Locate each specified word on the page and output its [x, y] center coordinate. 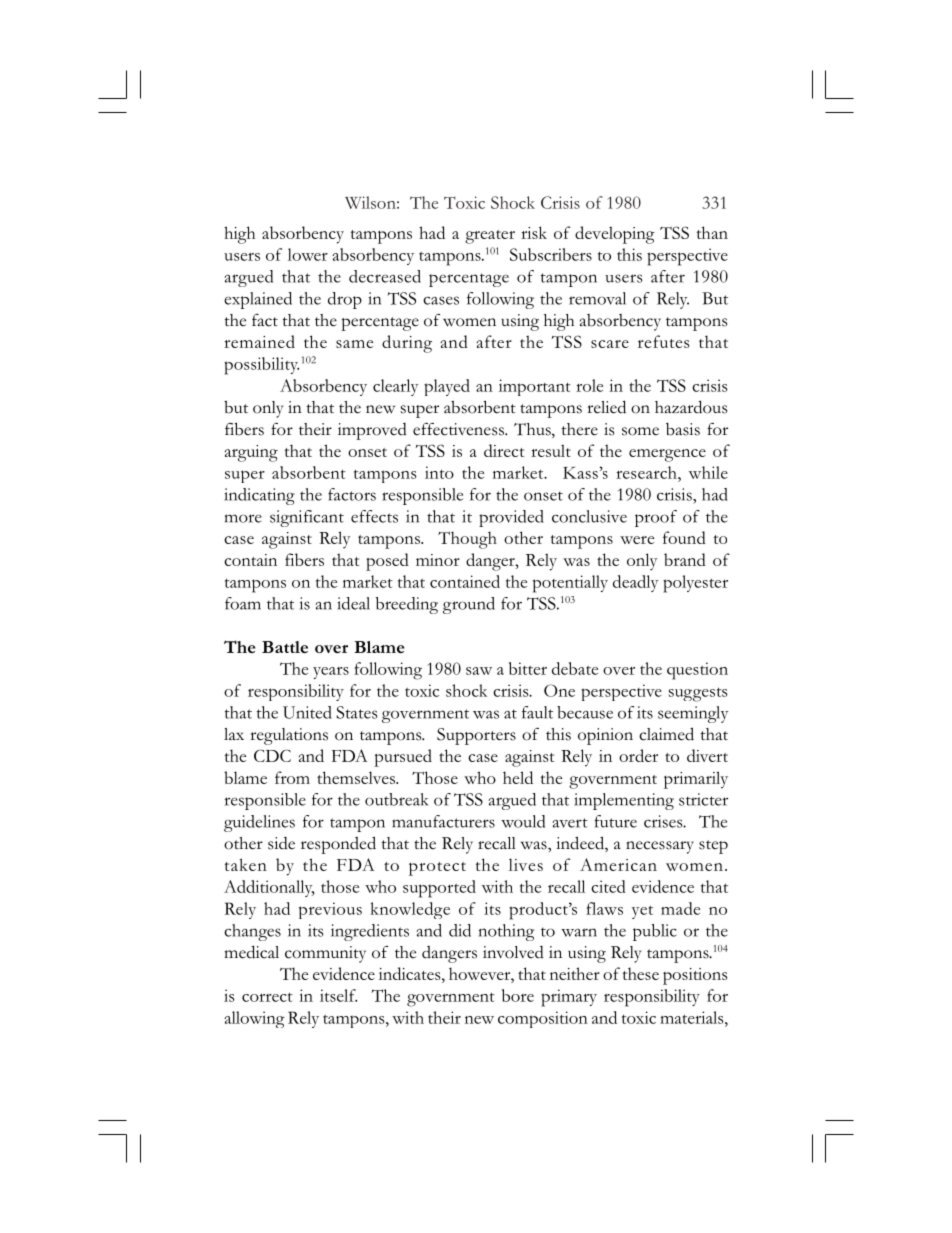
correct [267, 997]
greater [490, 237]
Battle [285, 647]
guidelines [259, 823]
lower [308, 254]
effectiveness [459, 429]
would [523, 821]
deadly [635, 583]
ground [469, 605]
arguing [251, 453]
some [640, 431]
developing [615, 235]
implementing [624, 801]
